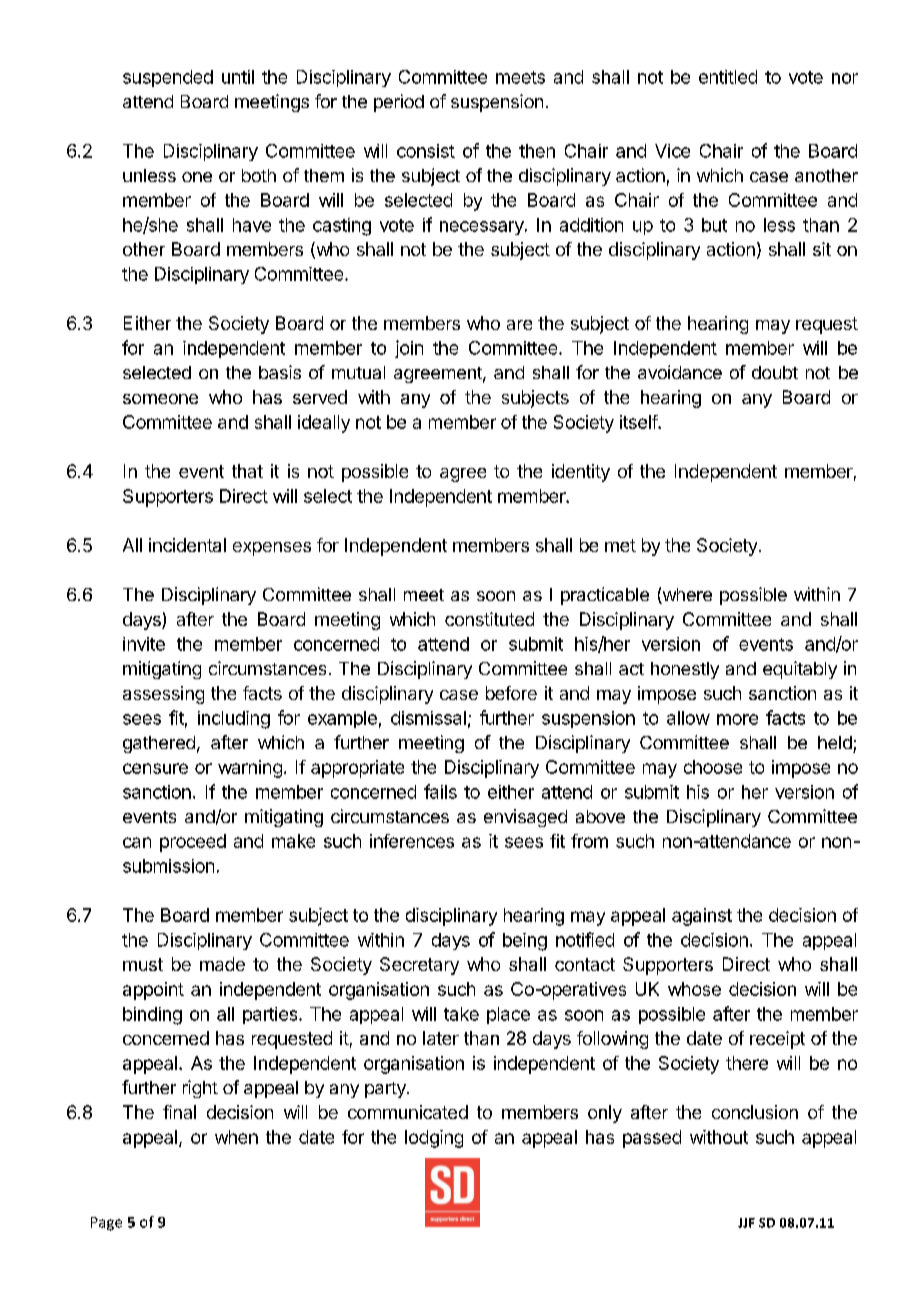 The image size is (924, 1308). Describe the element at coordinates (426, 151) in the page. I see `consist` at that location.
